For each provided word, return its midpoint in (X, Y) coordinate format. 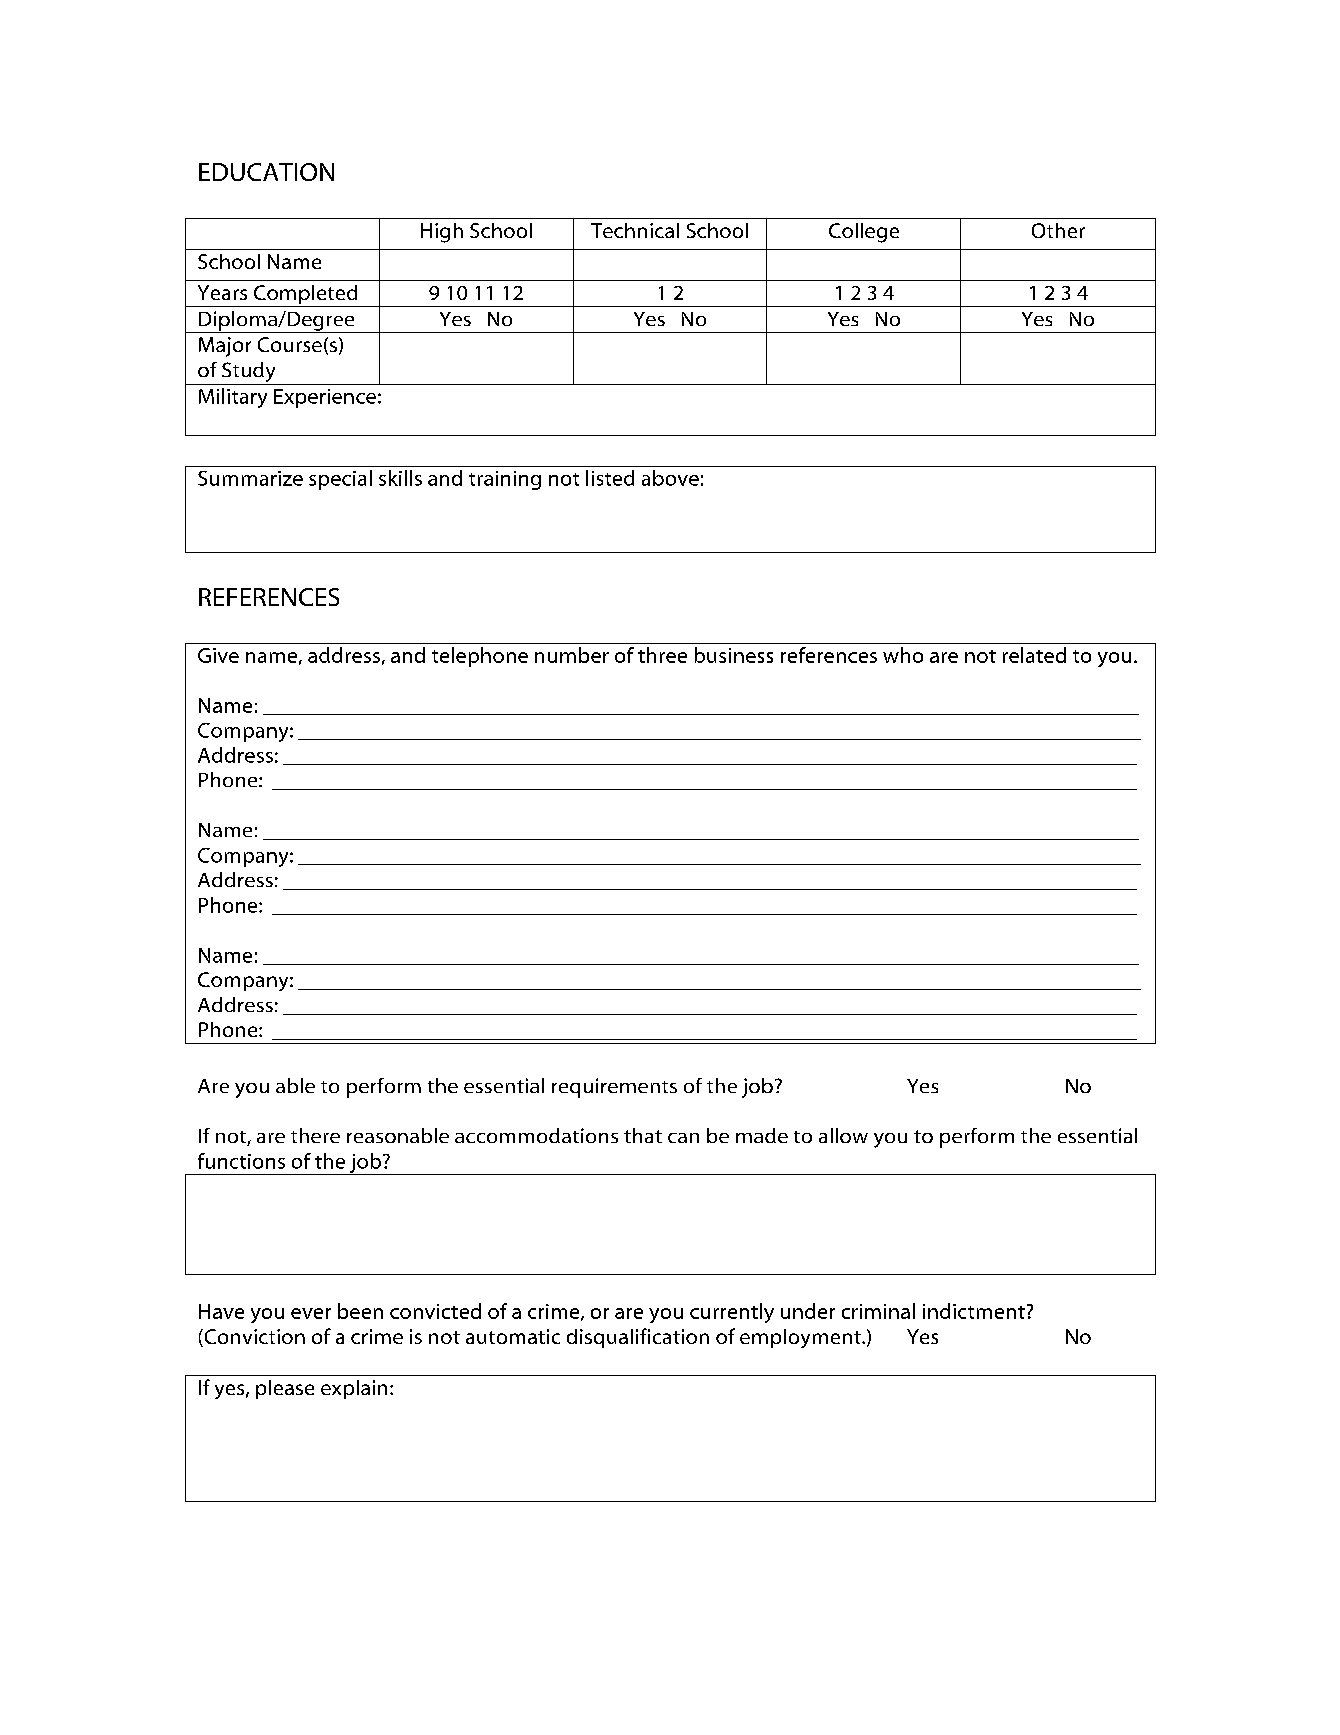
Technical (635, 230)
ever (311, 1313)
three (662, 655)
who (903, 655)
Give (218, 655)
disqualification (638, 1338)
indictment (974, 1311)
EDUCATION (266, 172)
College (864, 233)
